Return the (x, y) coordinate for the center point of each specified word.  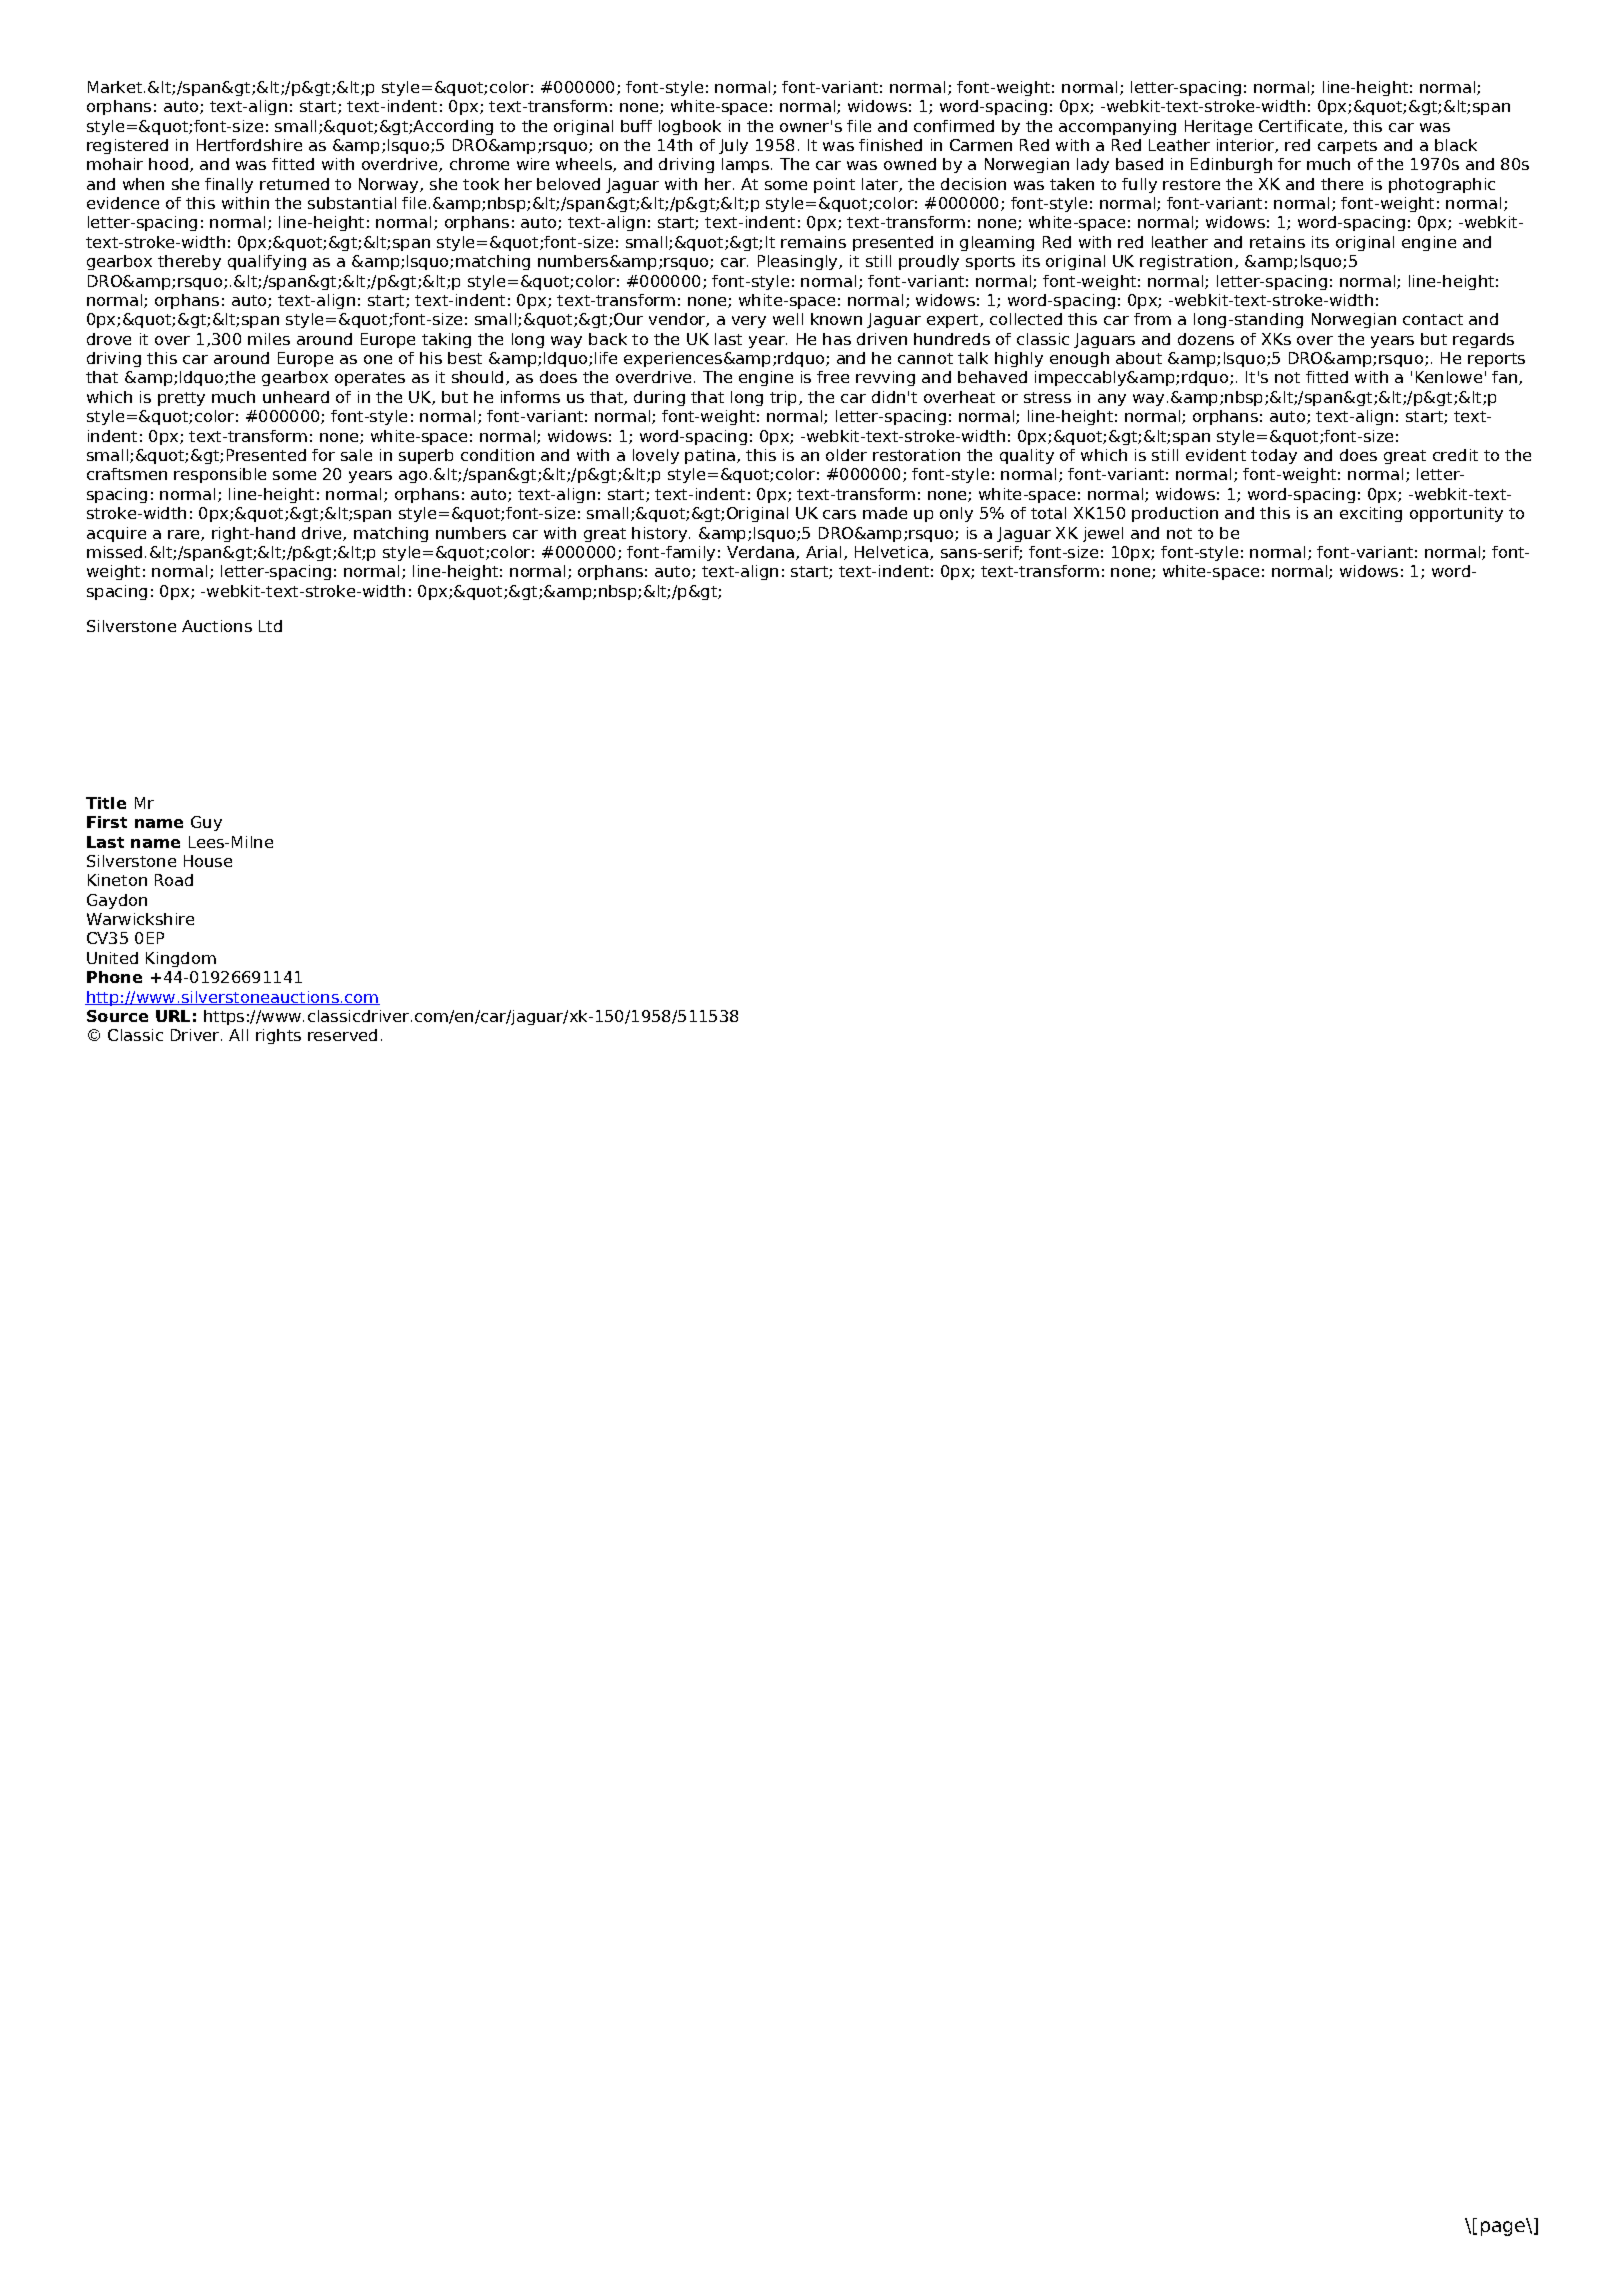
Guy (206, 823)
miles (269, 339)
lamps (745, 165)
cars (839, 514)
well (788, 319)
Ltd (270, 626)
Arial (823, 552)
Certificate (1300, 126)
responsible (220, 475)
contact (1433, 319)
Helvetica (891, 552)
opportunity (1456, 514)
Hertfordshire (249, 145)
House (208, 861)
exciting (1371, 514)
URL (173, 1016)
